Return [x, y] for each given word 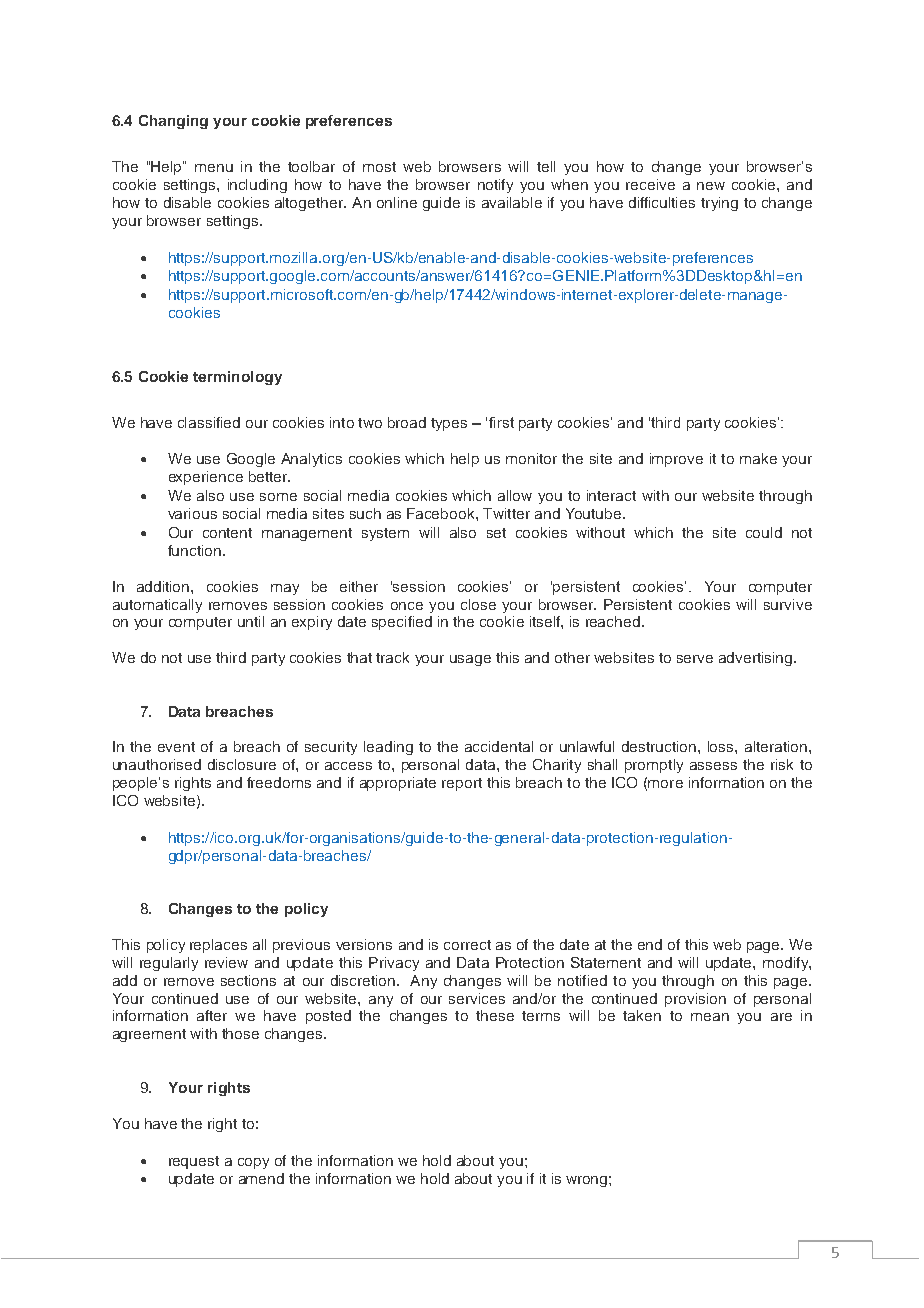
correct [467, 945]
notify [495, 186]
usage [470, 660]
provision [695, 1000]
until [251, 621]
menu [214, 168]
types [449, 424]
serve [695, 659]
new [711, 186]
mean [710, 1017]
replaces [218, 946]
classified [209, 422]
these [495, 1015]
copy [253, 1163]
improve [676, 460]
